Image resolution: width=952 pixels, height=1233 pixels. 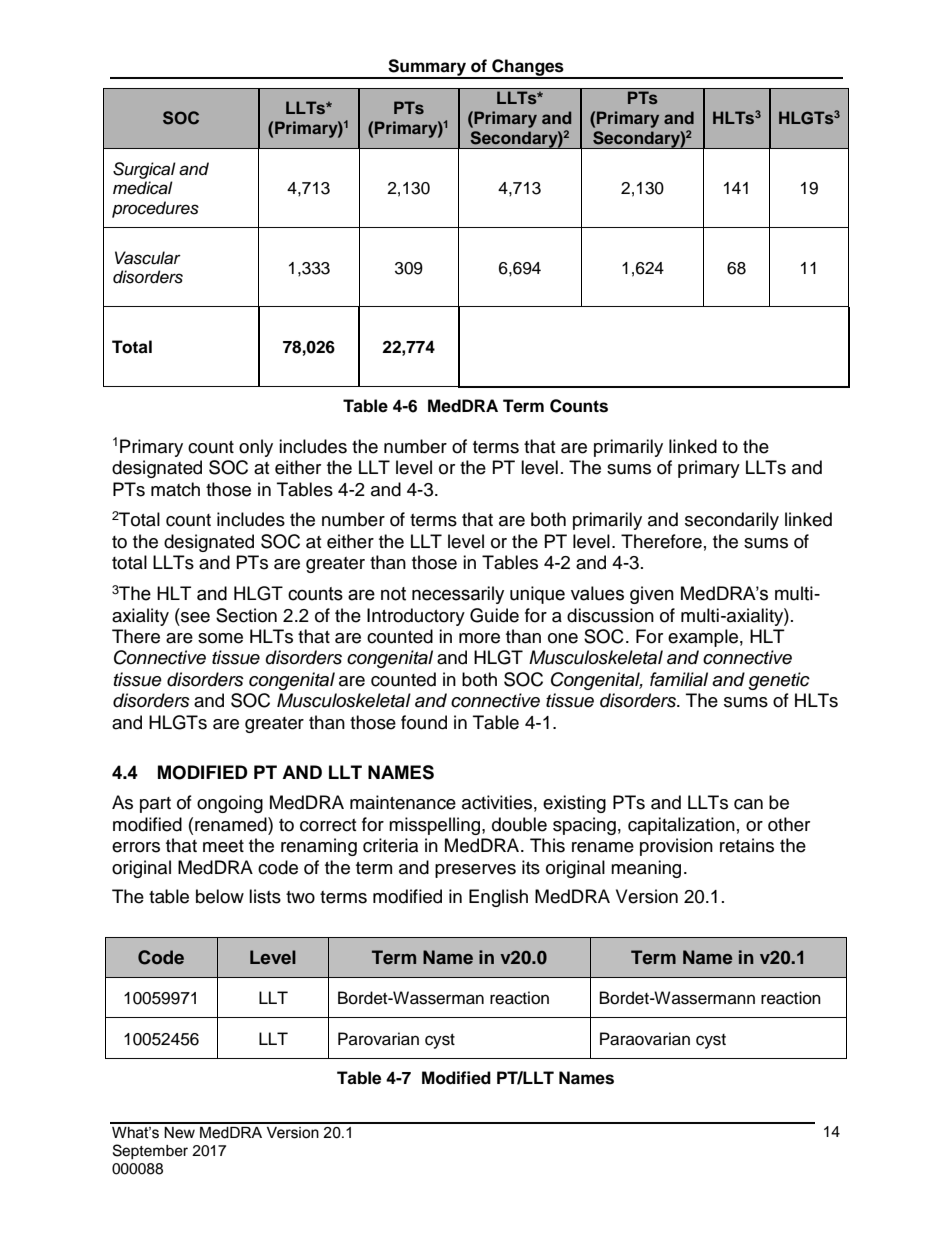 I want to click on necessarily, so click(x=458, y=595).
